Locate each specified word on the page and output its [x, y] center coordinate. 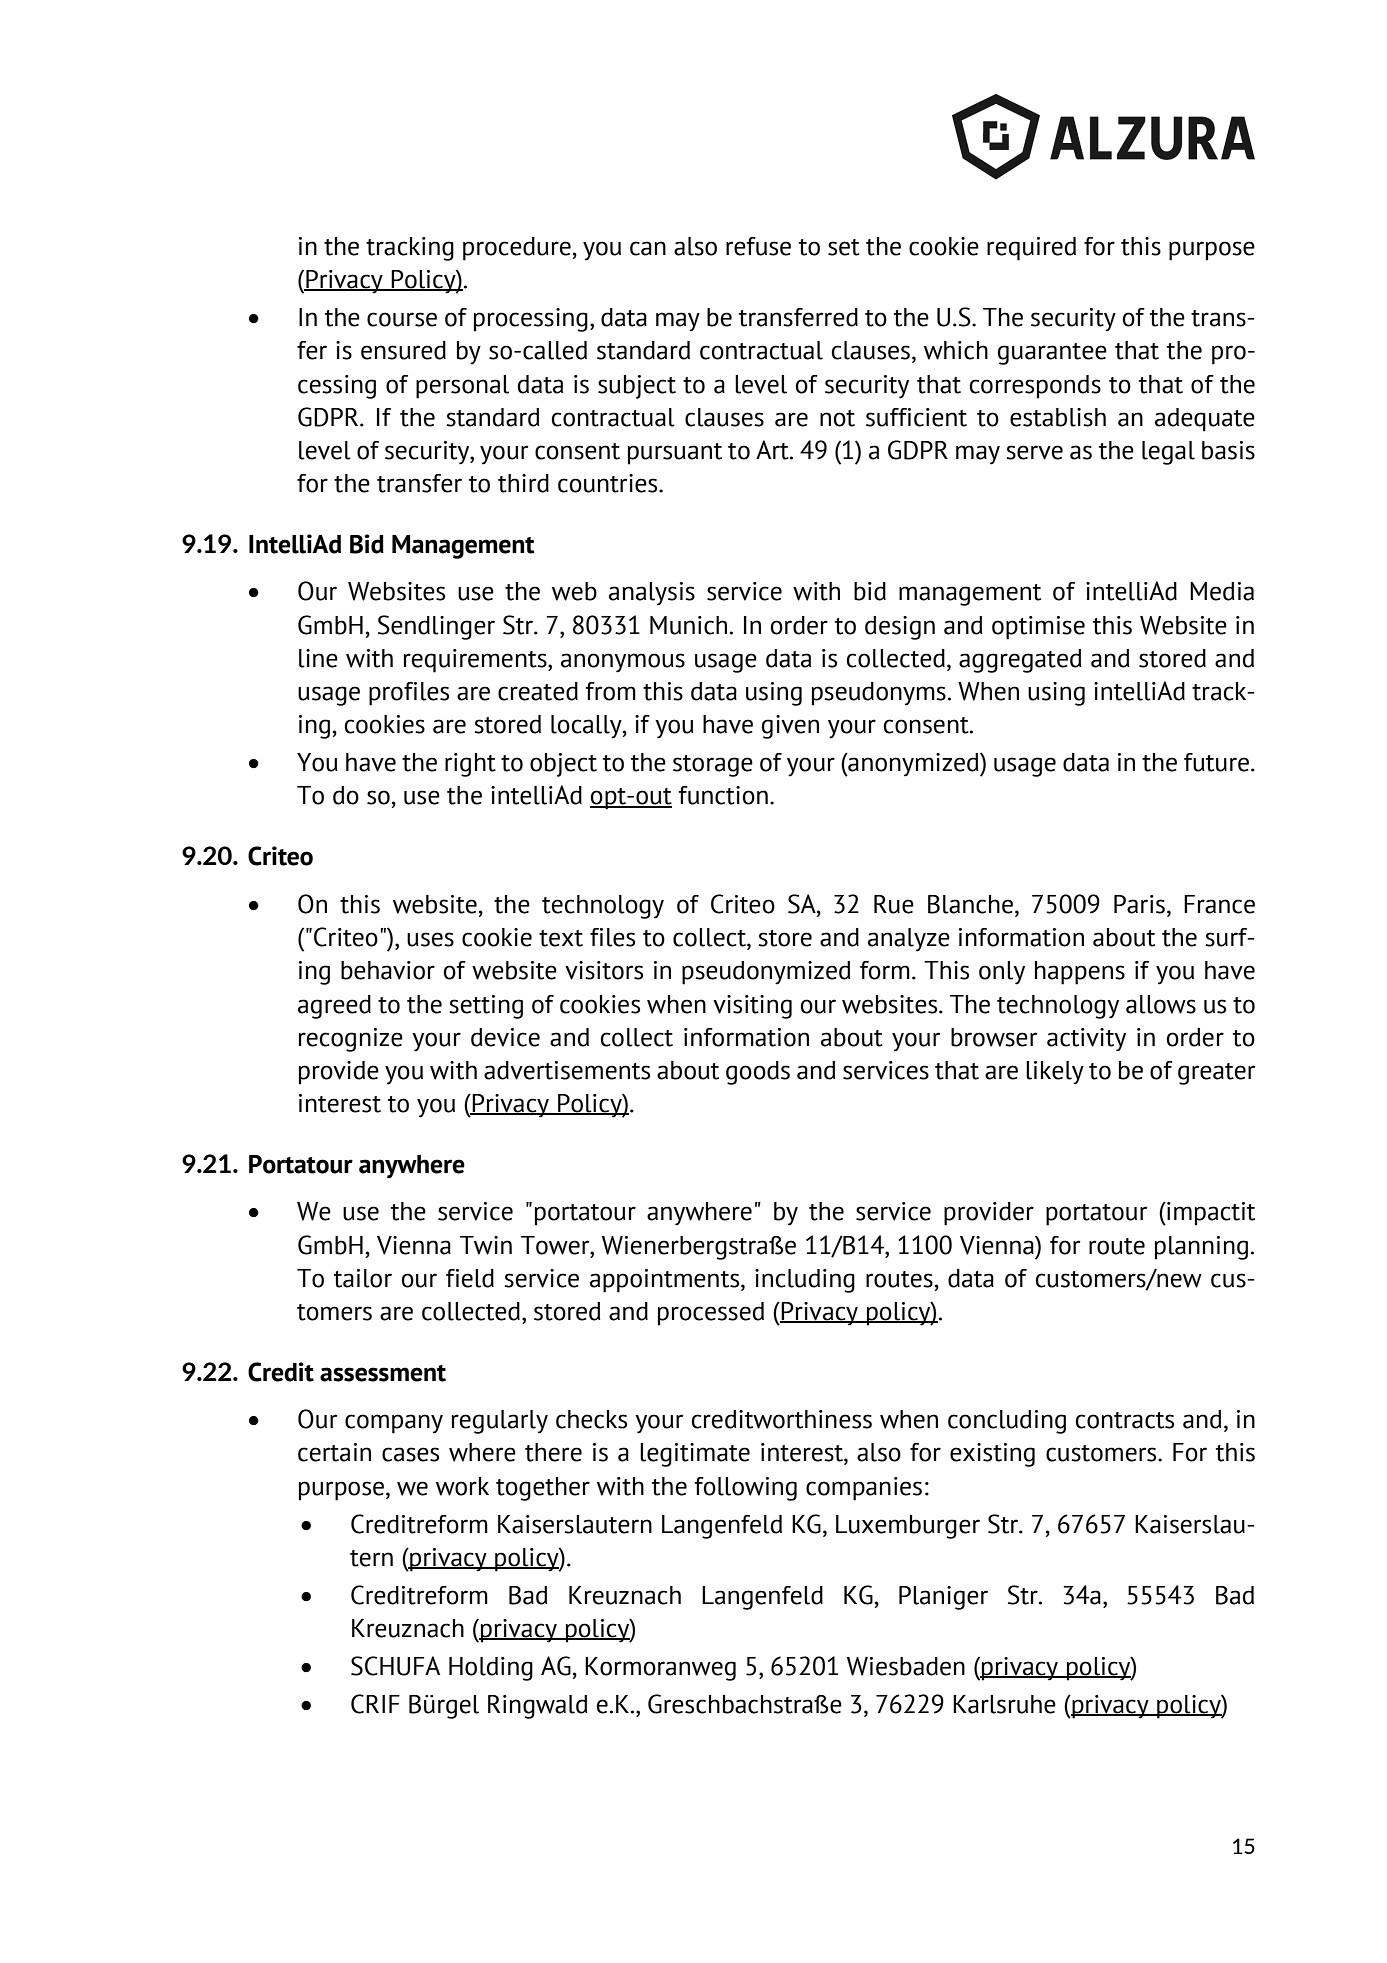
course [402, 319]
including [805, 1281]
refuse [758, 246]
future [1216, 762]
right [470, 765]
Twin [486, 1245]
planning [1201, 1248]
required [1031, 249]
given [790, 727]
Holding [491, 1669]
